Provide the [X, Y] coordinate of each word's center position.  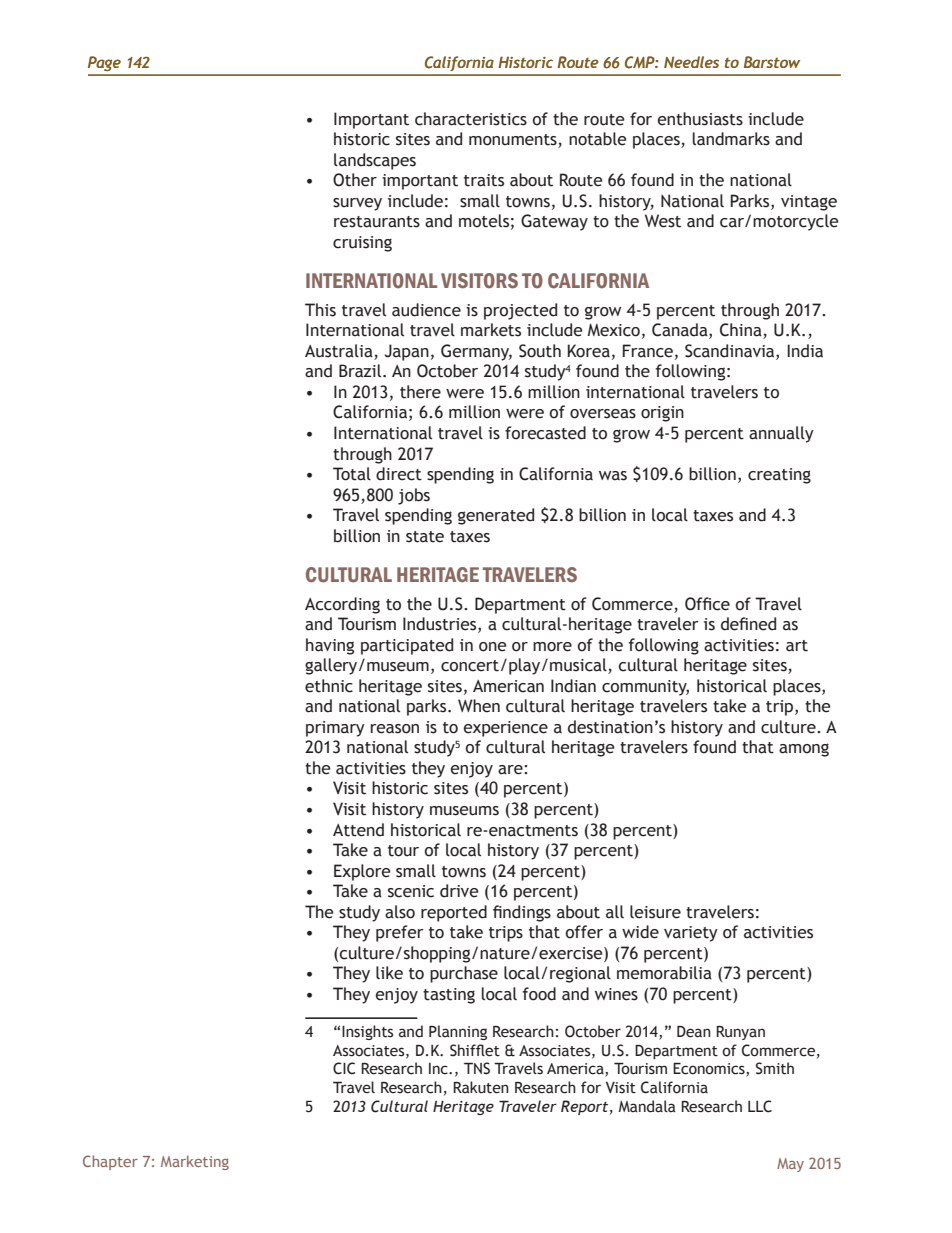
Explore [362, 872]
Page [104, 63]
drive [459, 891]
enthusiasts [700, 119]
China [742, 331]
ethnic [329, 686]
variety [691, 934]
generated [496, 516]
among [804, 750]
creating [779, 476]
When [479, 706]
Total [352, 474]
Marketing [195, 1162]
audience [426, 310]
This [320, 310]
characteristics [471, 119]
